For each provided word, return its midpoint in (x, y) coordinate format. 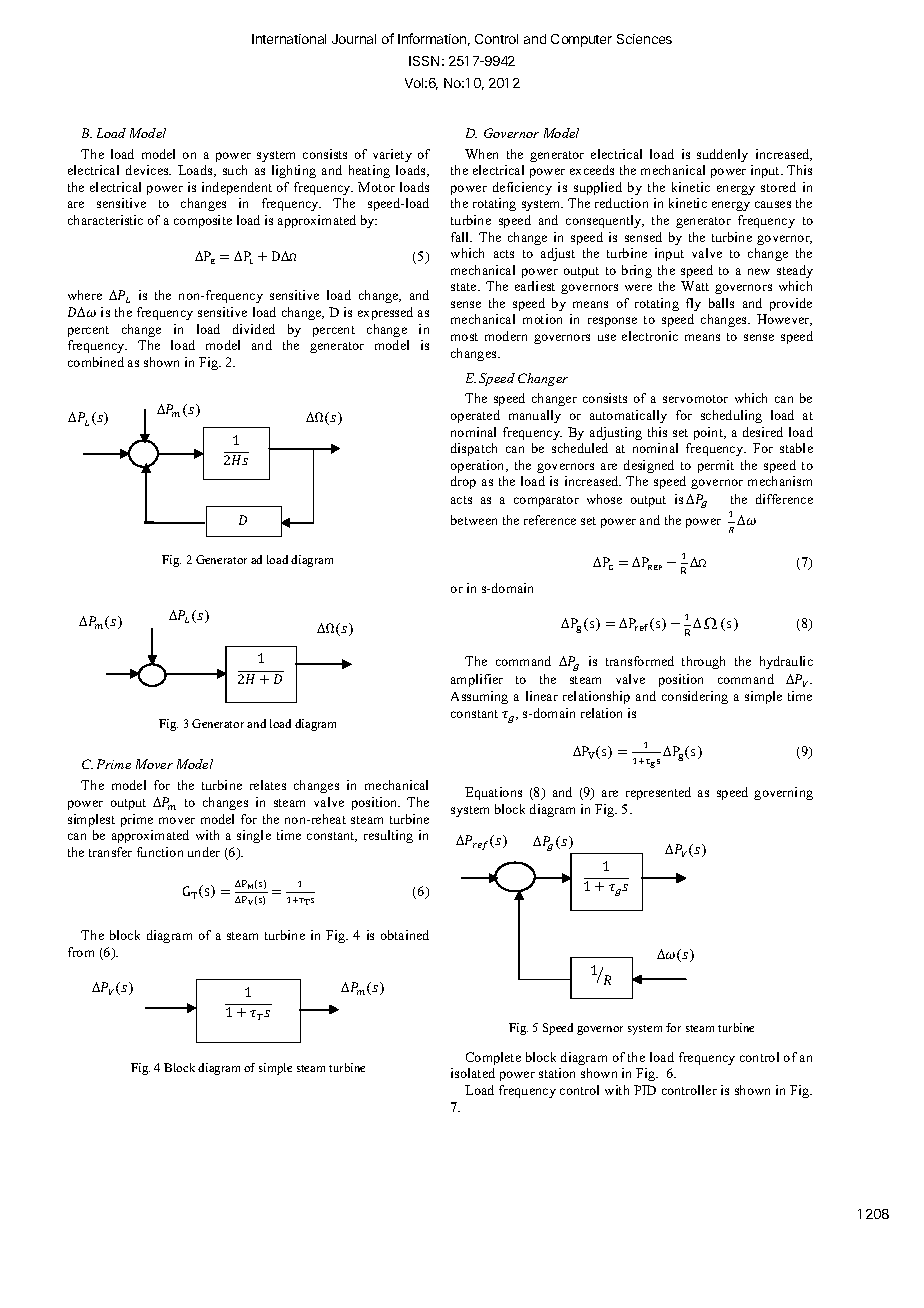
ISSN (424, 61)
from (81, 952)
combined (96, 362)
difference (784, 499)
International (289, 39)
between (474, 520)
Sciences (644, 39)
